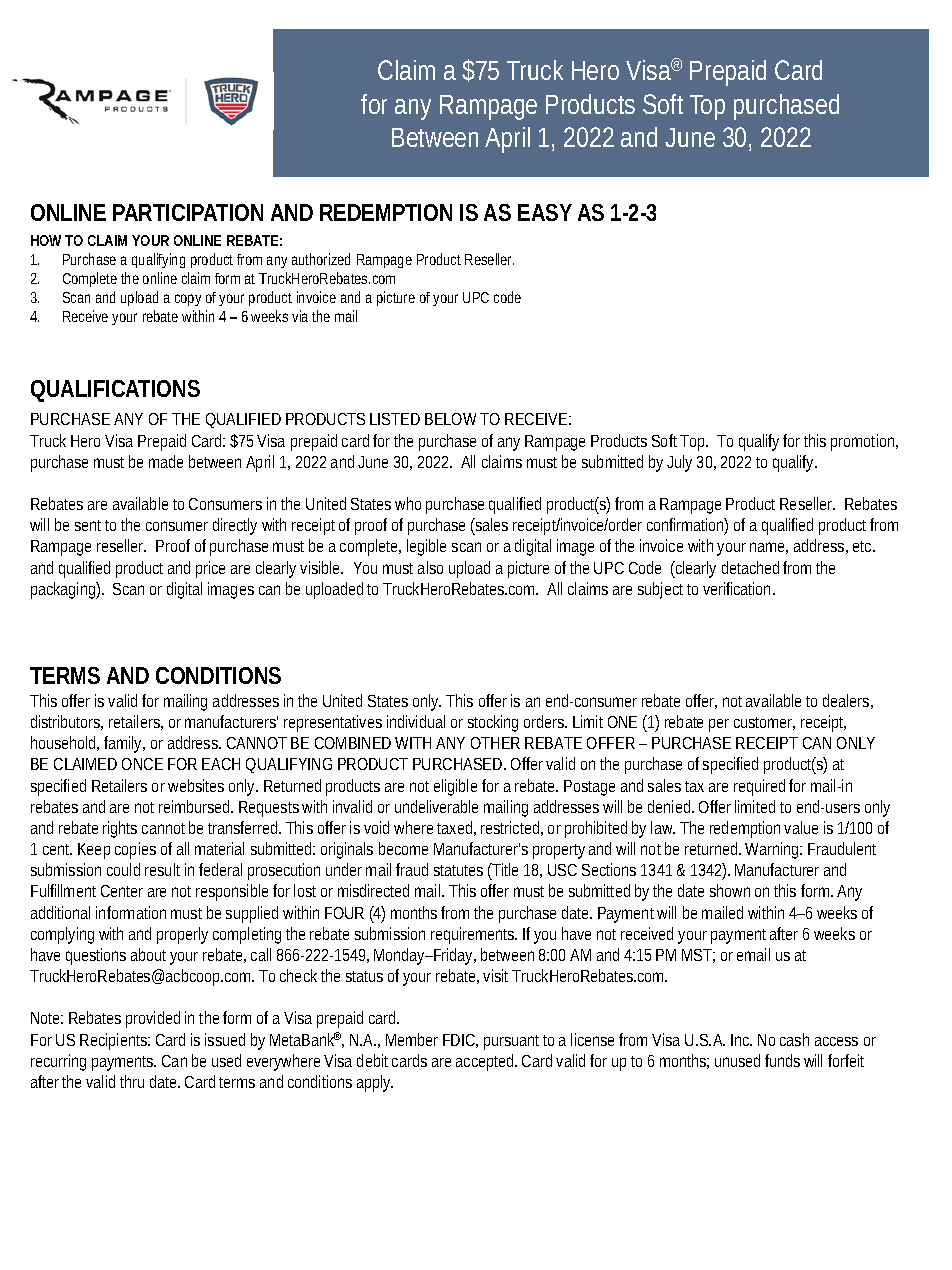 This document has height=1270, width=952. What do you see at coordinates (864, 442) in the document?
I see `promotion` at bounding box center [864, 442].
